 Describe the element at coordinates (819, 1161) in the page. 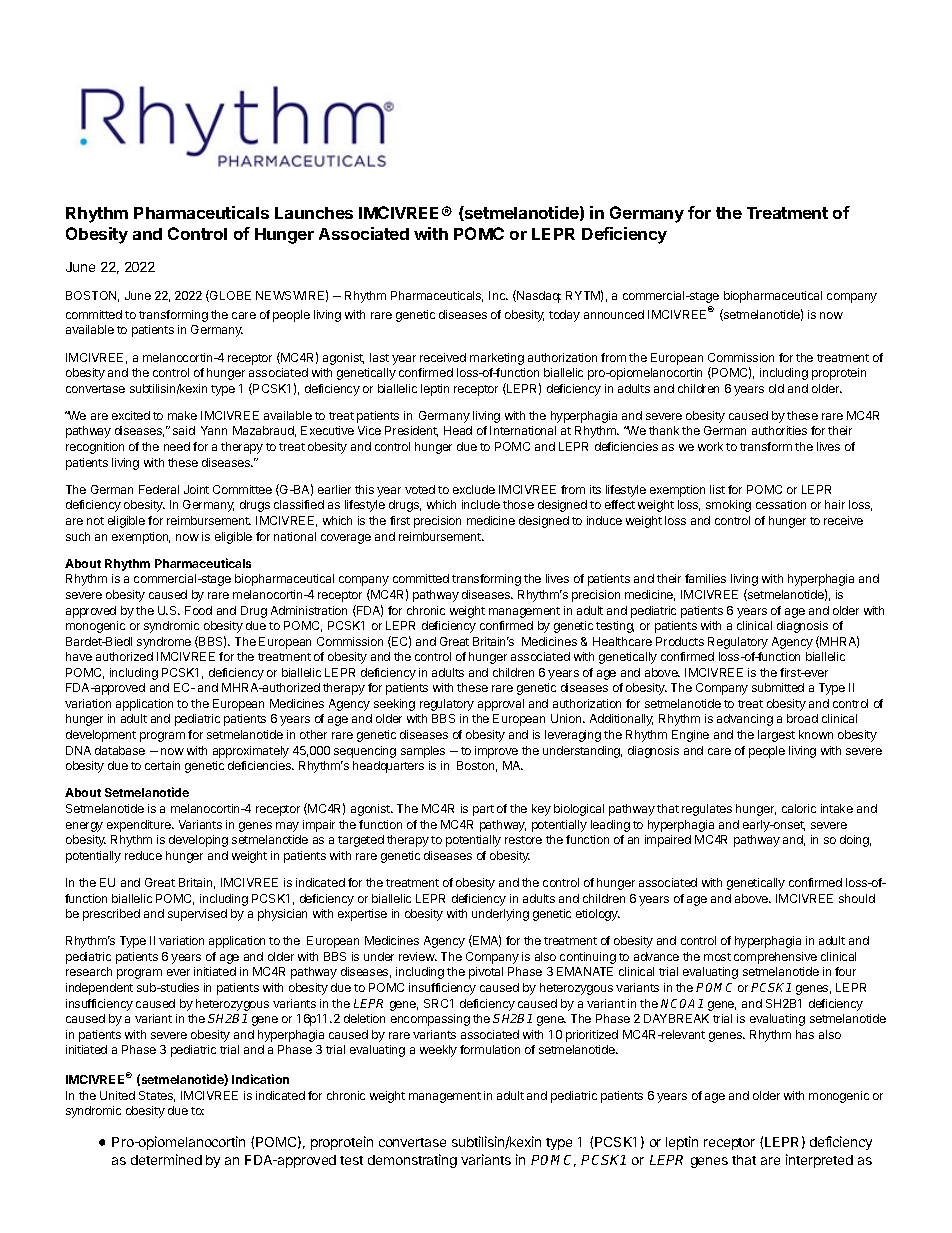

I see `interpreted` at that location.
